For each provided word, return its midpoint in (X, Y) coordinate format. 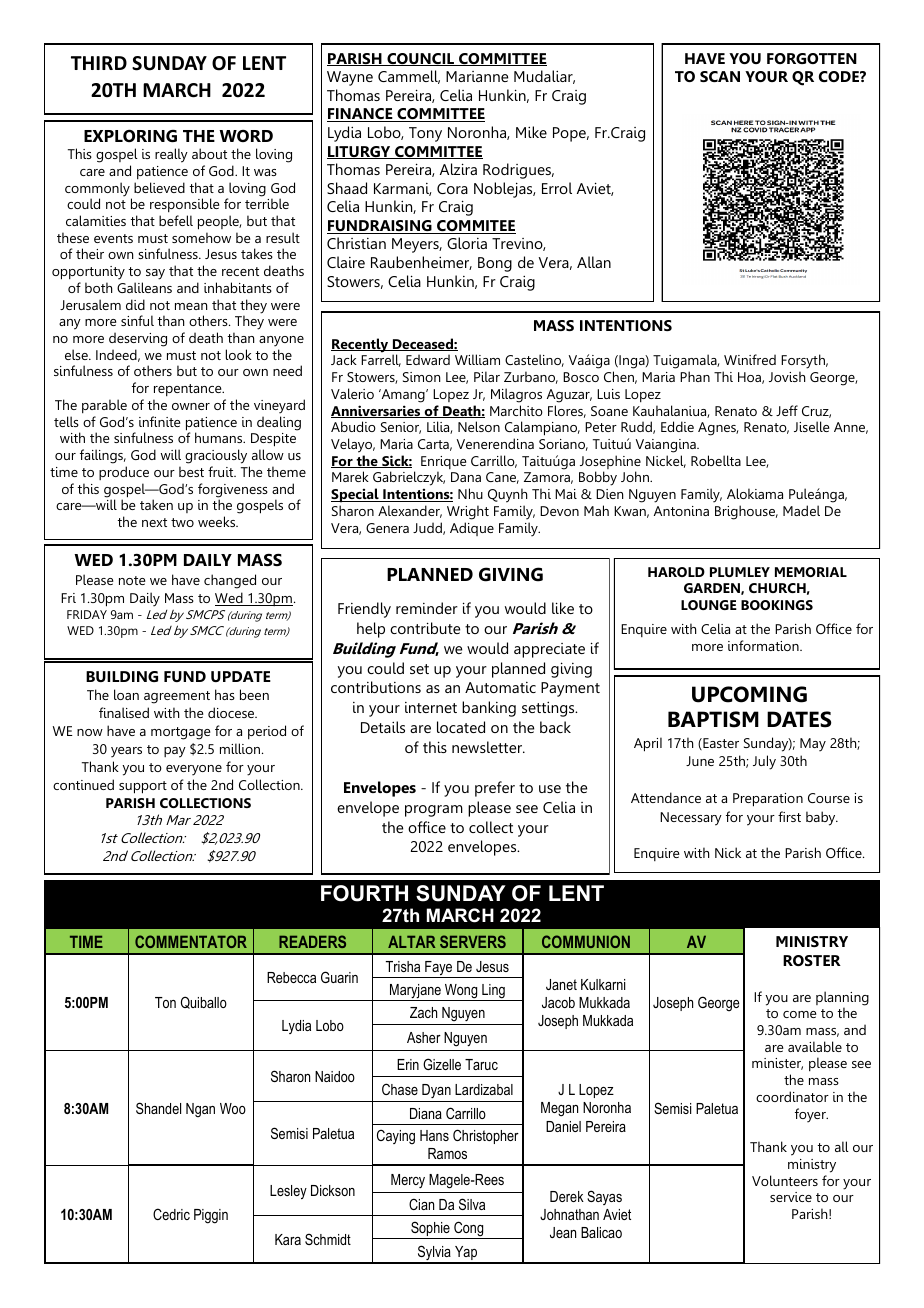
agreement (177, 697)
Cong (469, 1230)
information (764, 645)
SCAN (720, 76)
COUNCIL (421, 59)
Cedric (171, 1214)
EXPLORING (130, 135)
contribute (425, 628)
